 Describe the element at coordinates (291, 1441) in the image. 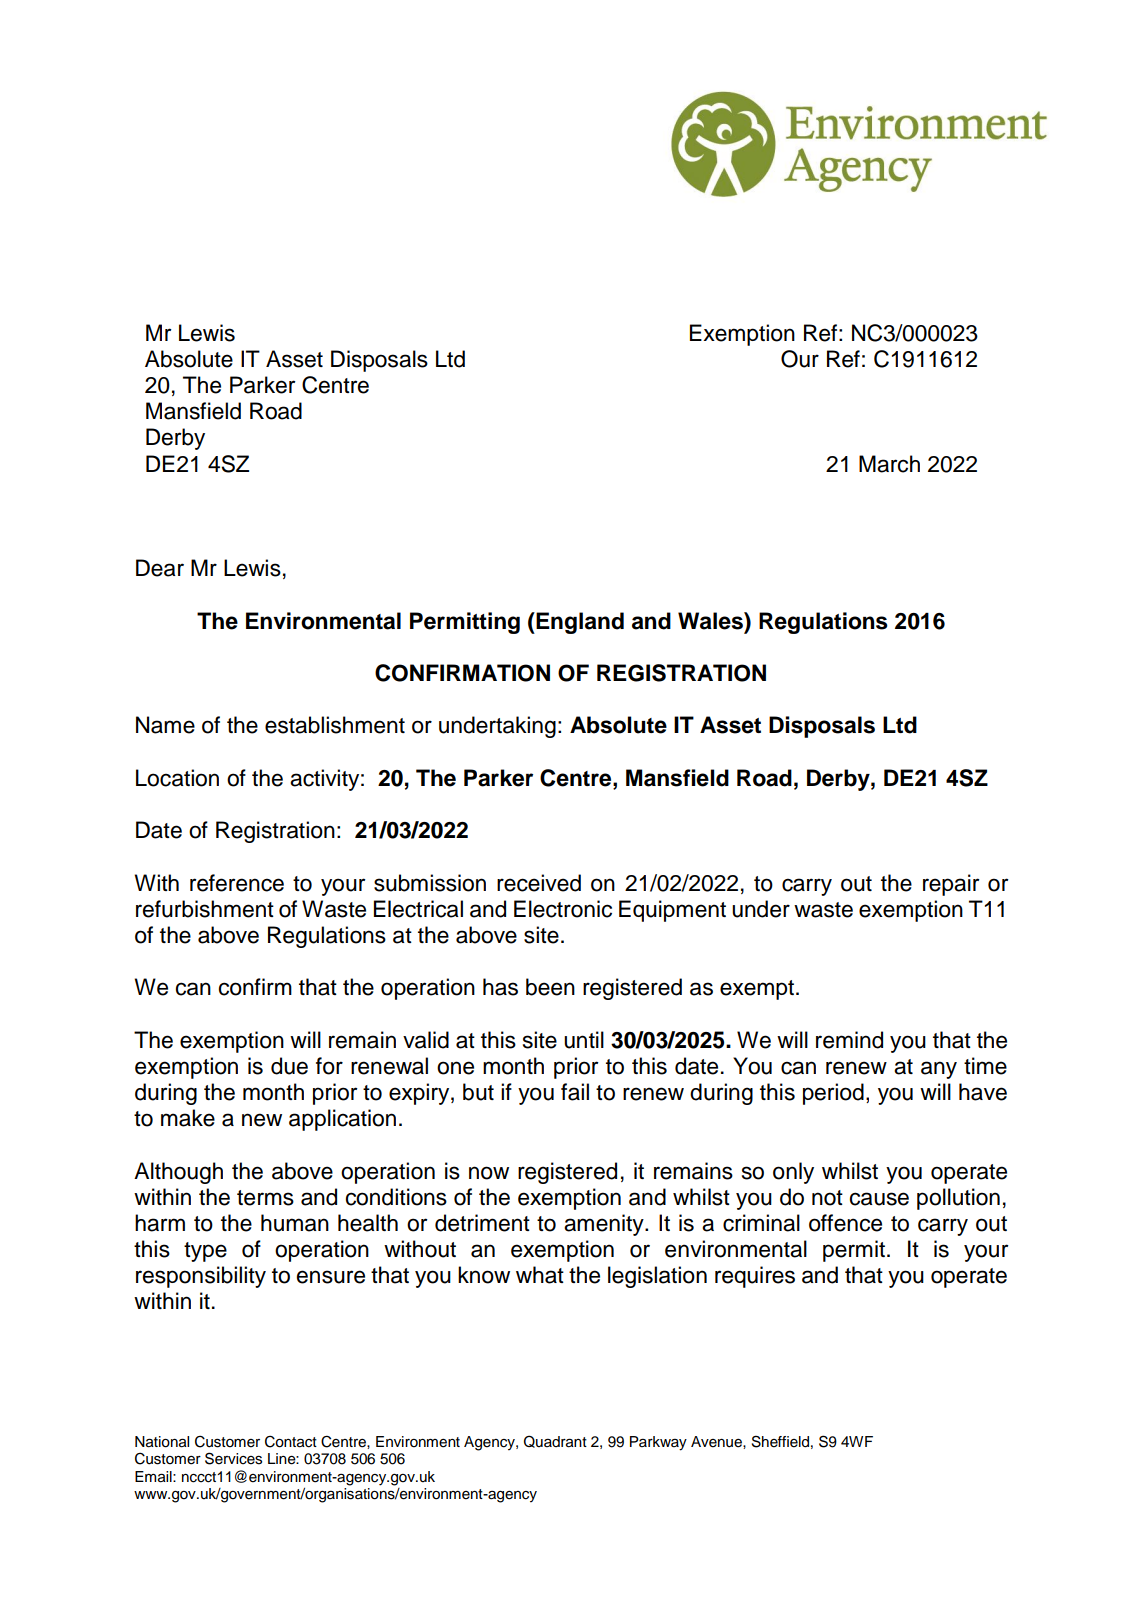

I see `Contact` at that location.
